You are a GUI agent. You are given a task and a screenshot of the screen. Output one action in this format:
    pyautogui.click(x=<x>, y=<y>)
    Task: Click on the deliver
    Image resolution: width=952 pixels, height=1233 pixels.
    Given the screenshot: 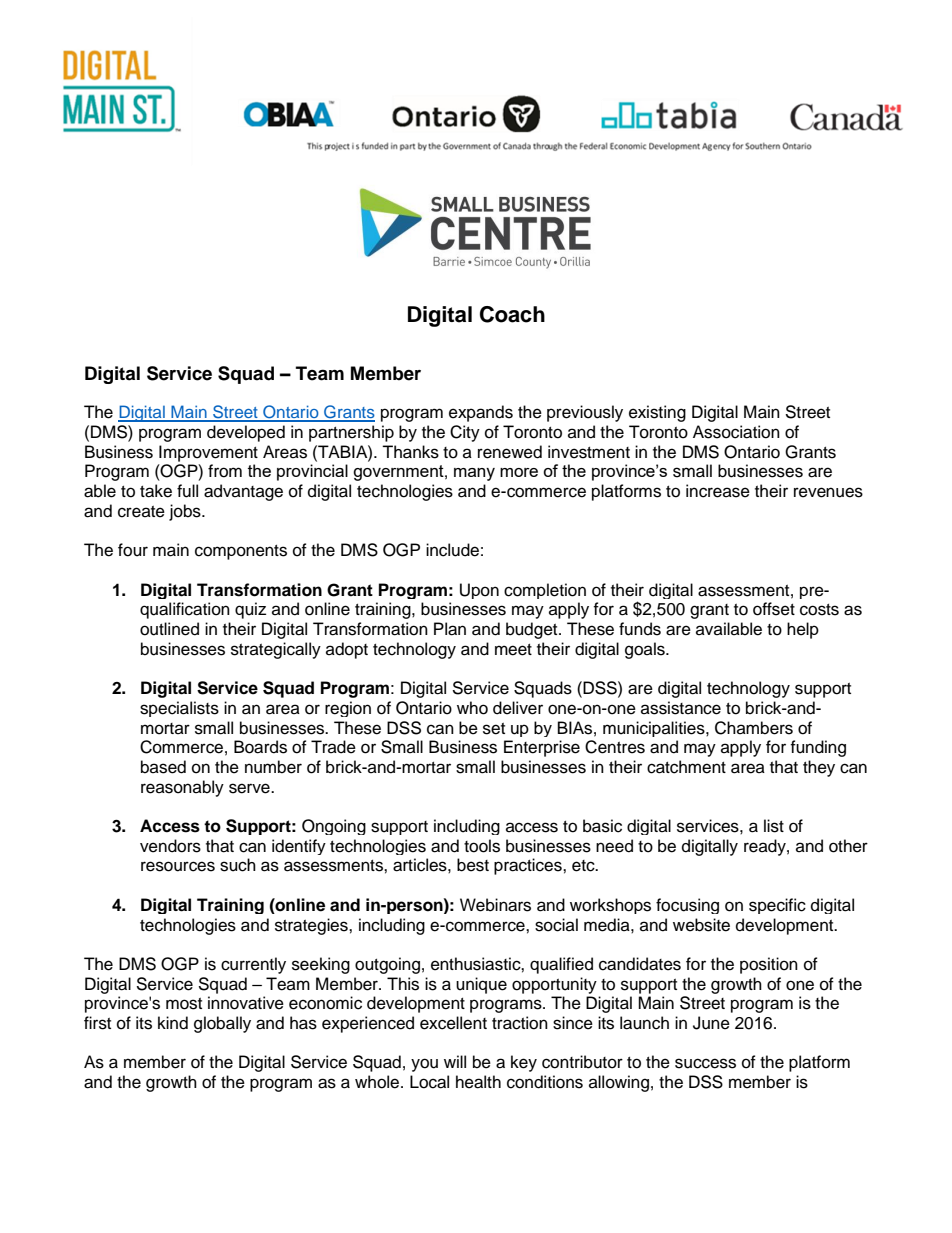 What is the action you would take?
    pyautogui.click(x=518, y=708)
